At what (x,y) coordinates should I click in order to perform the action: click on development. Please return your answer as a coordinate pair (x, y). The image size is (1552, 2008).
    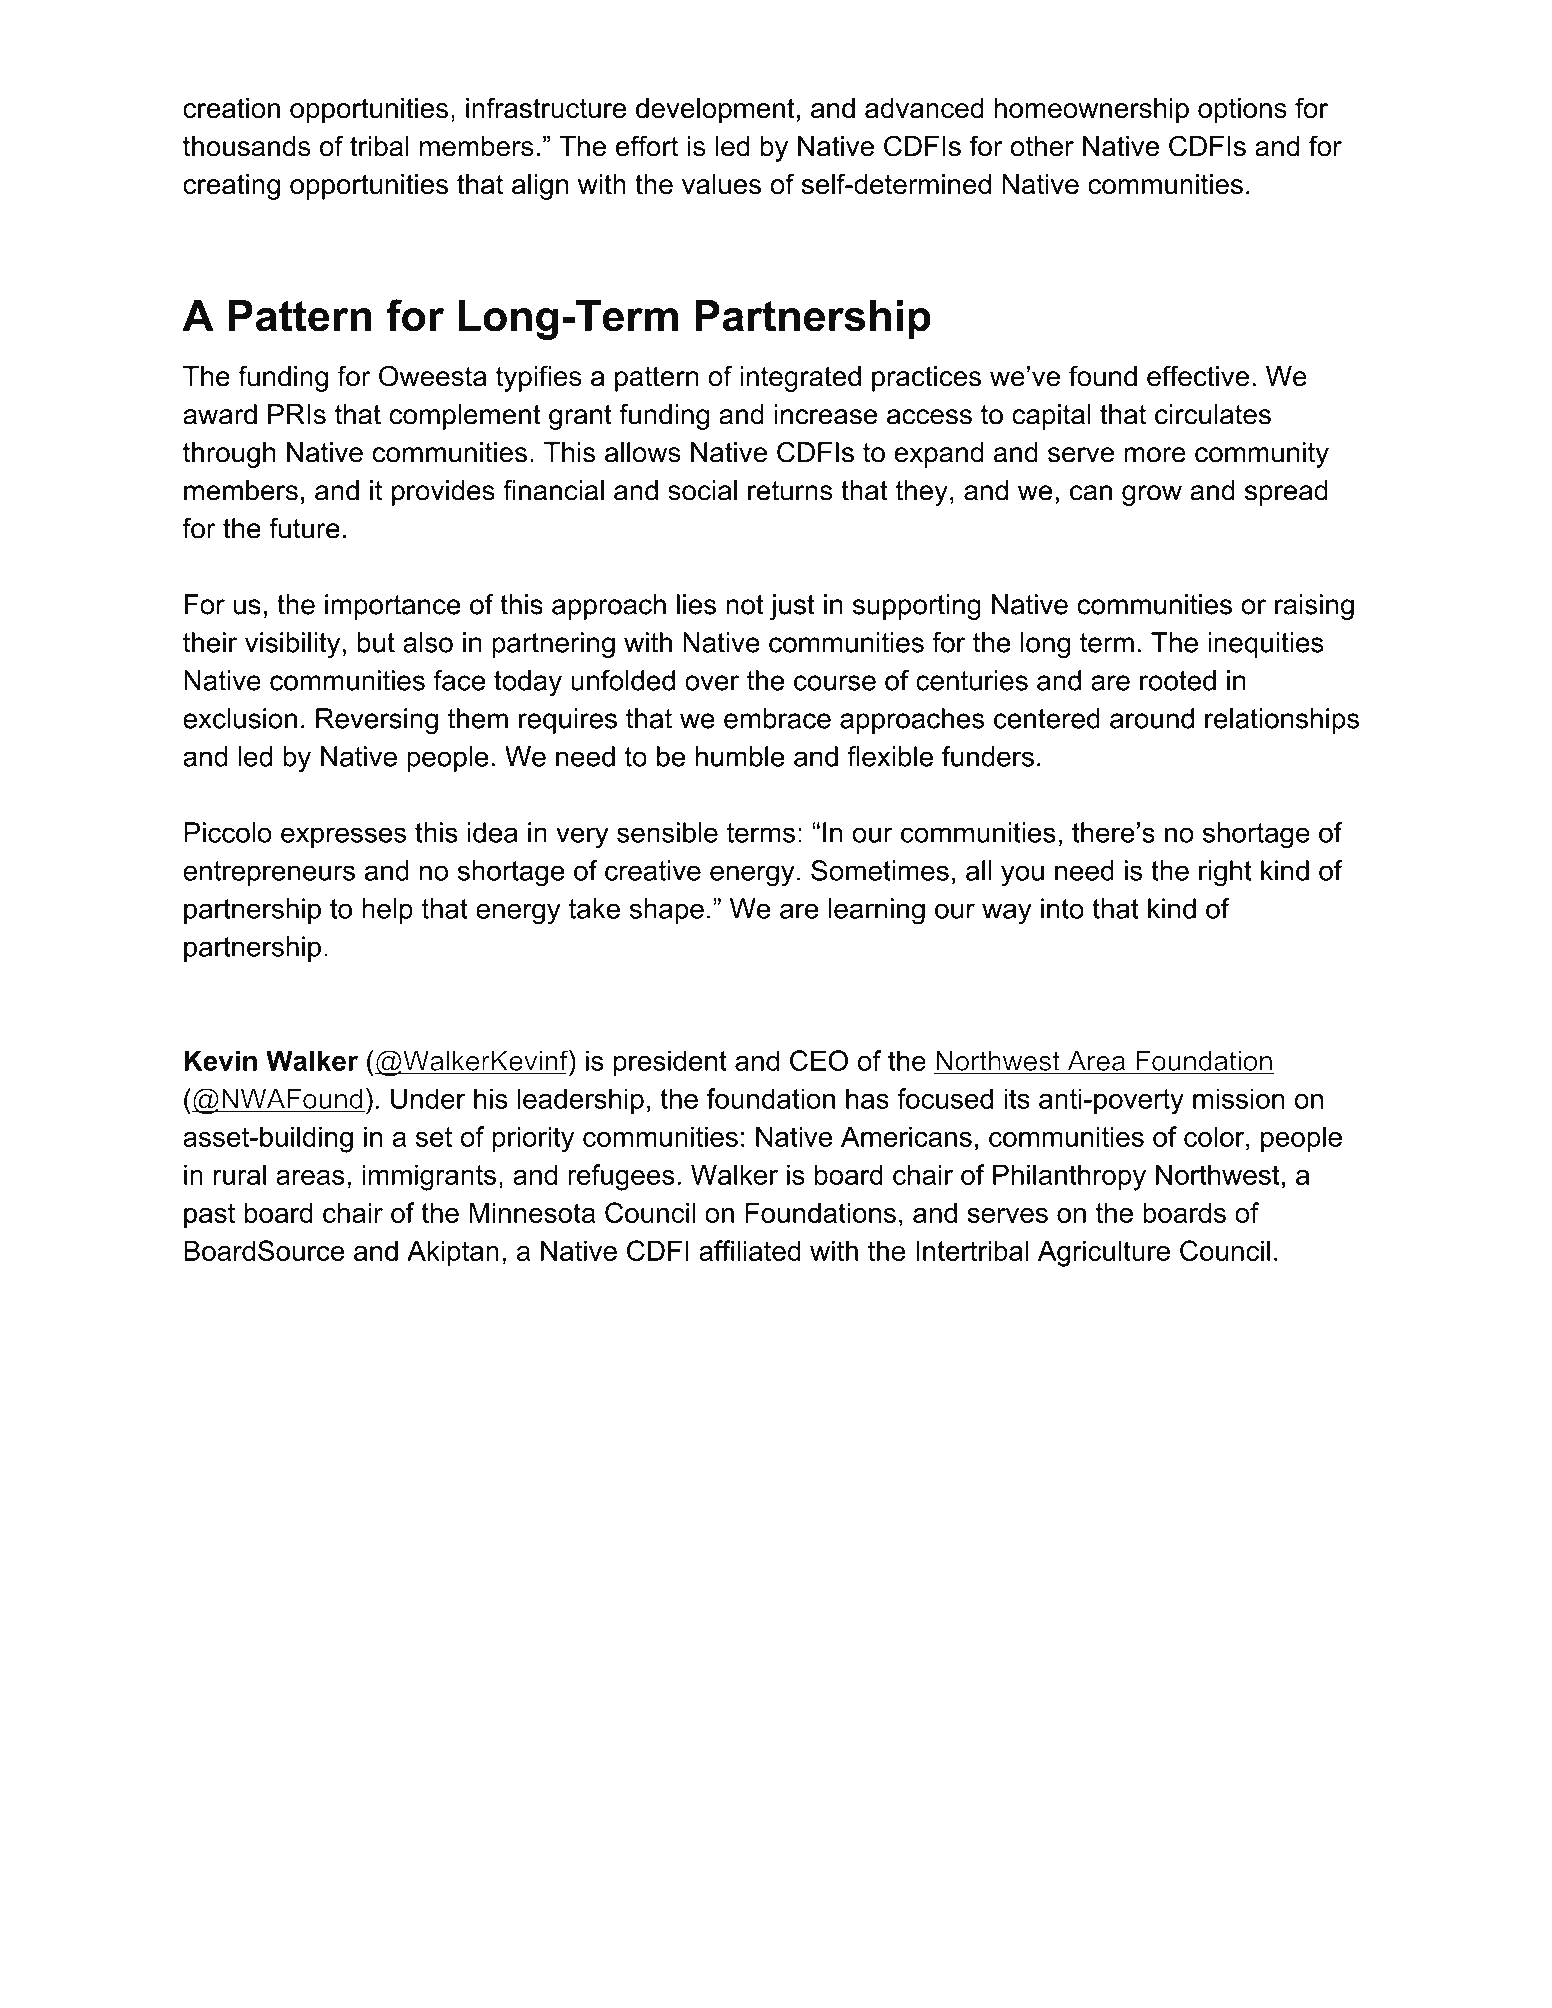
    Looking at the image, I should click on (715, 111).
